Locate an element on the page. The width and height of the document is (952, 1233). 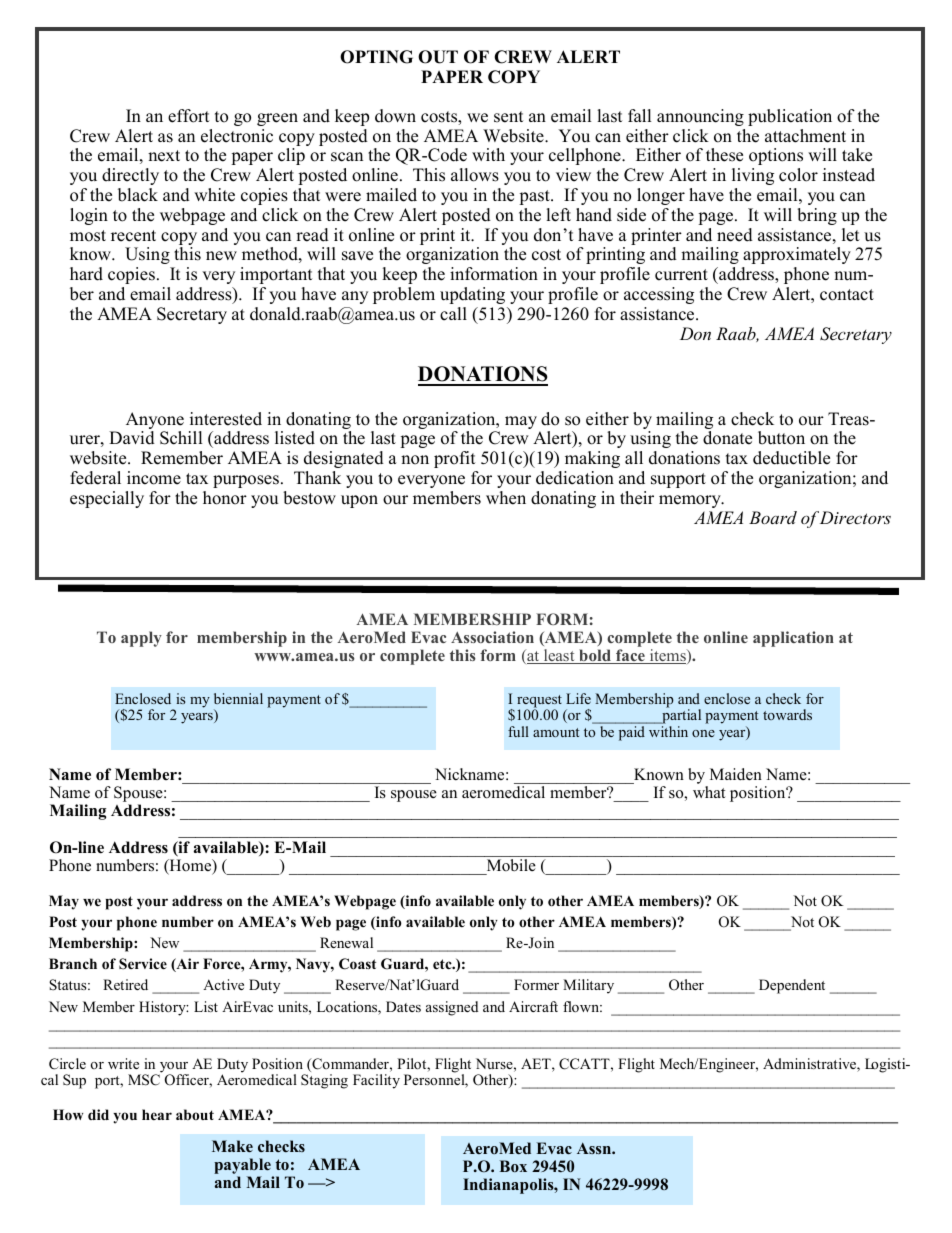
hear is located at coordinates (157, 1114).
